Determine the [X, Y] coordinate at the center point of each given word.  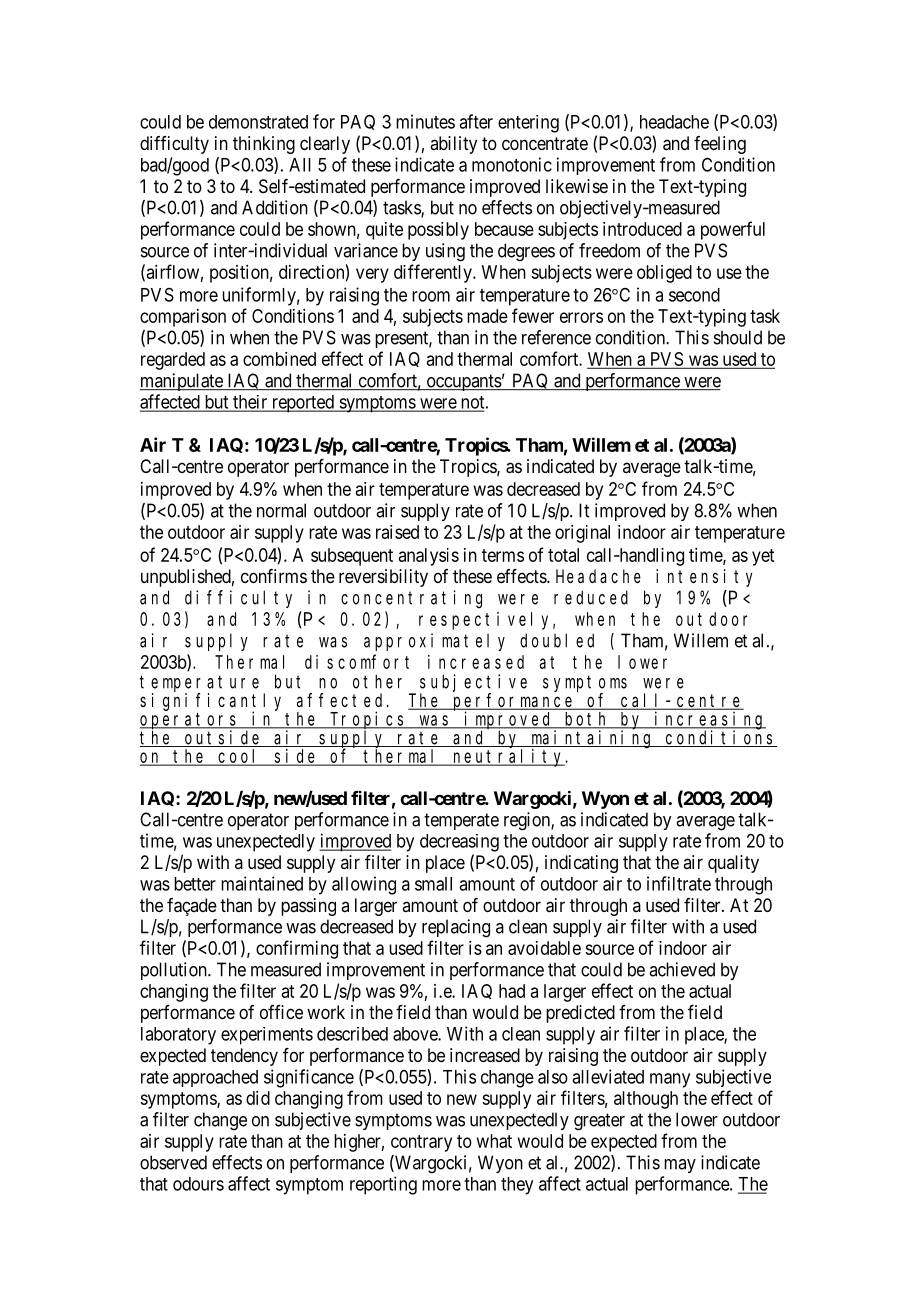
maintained [262, 883]
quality [733, 864]
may [680, 1166]
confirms [274, 576]
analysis [429, 557]
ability [453, 145]
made [487, 316]
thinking [264, 145]
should [738, 337]
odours [198, 1184]
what [494, 1141]
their [250, 403]
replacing [456, 928]
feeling [720, 145]
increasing [709, 721]
